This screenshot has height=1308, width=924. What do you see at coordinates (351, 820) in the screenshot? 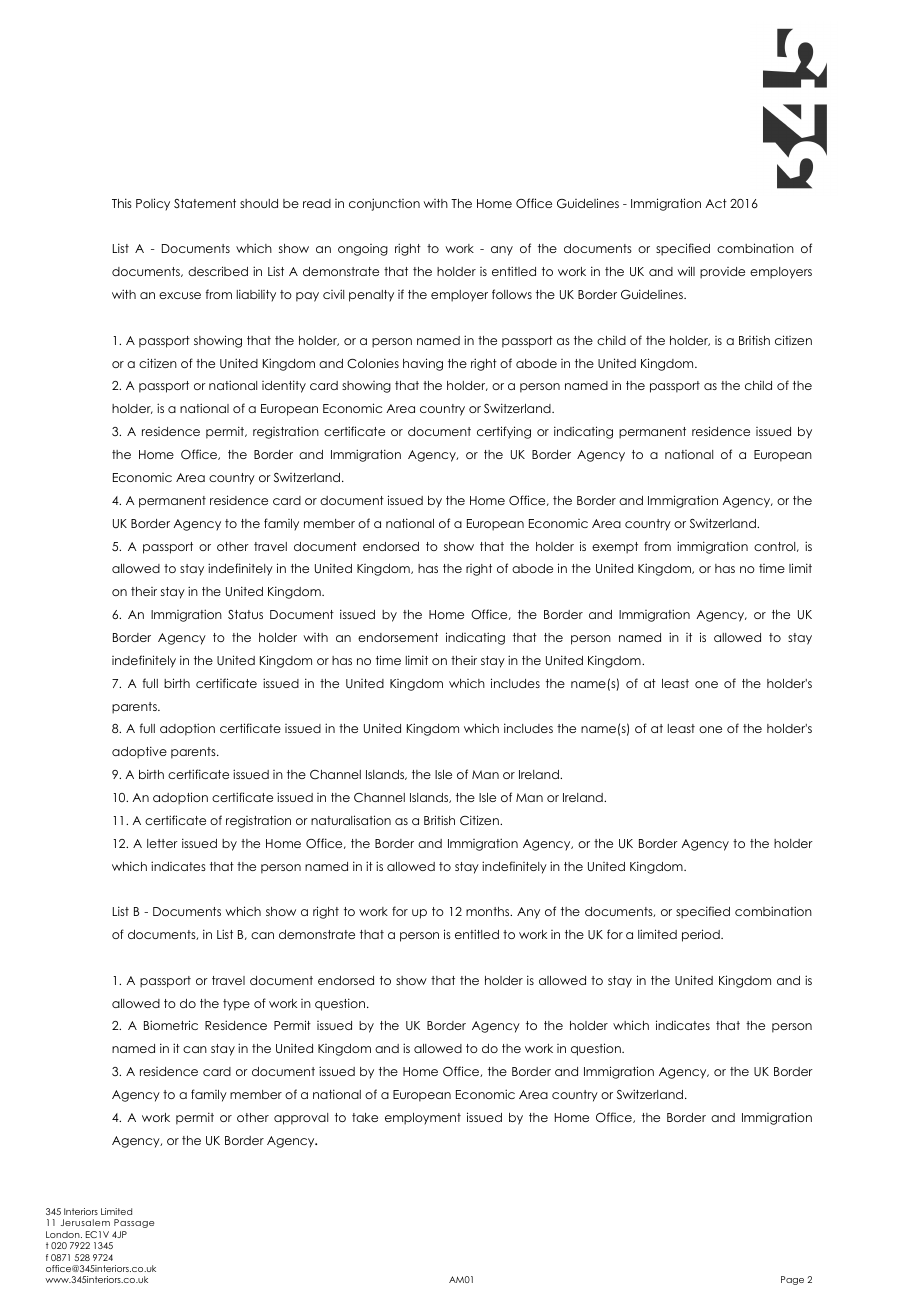
I see `naturalisation` at bounding box center [351, 820].
